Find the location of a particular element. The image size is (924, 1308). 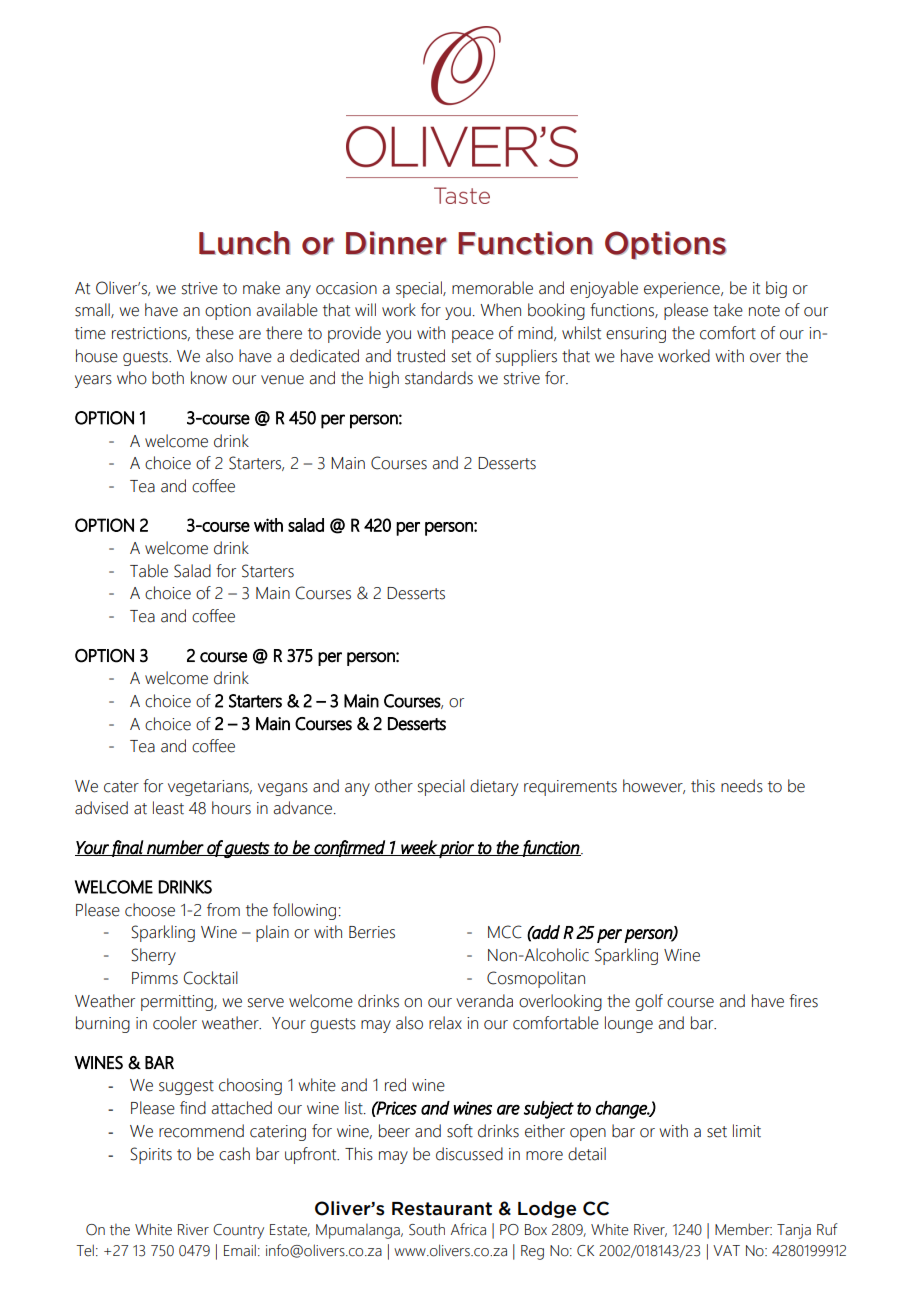

take is located at coordinates (728, 310).
